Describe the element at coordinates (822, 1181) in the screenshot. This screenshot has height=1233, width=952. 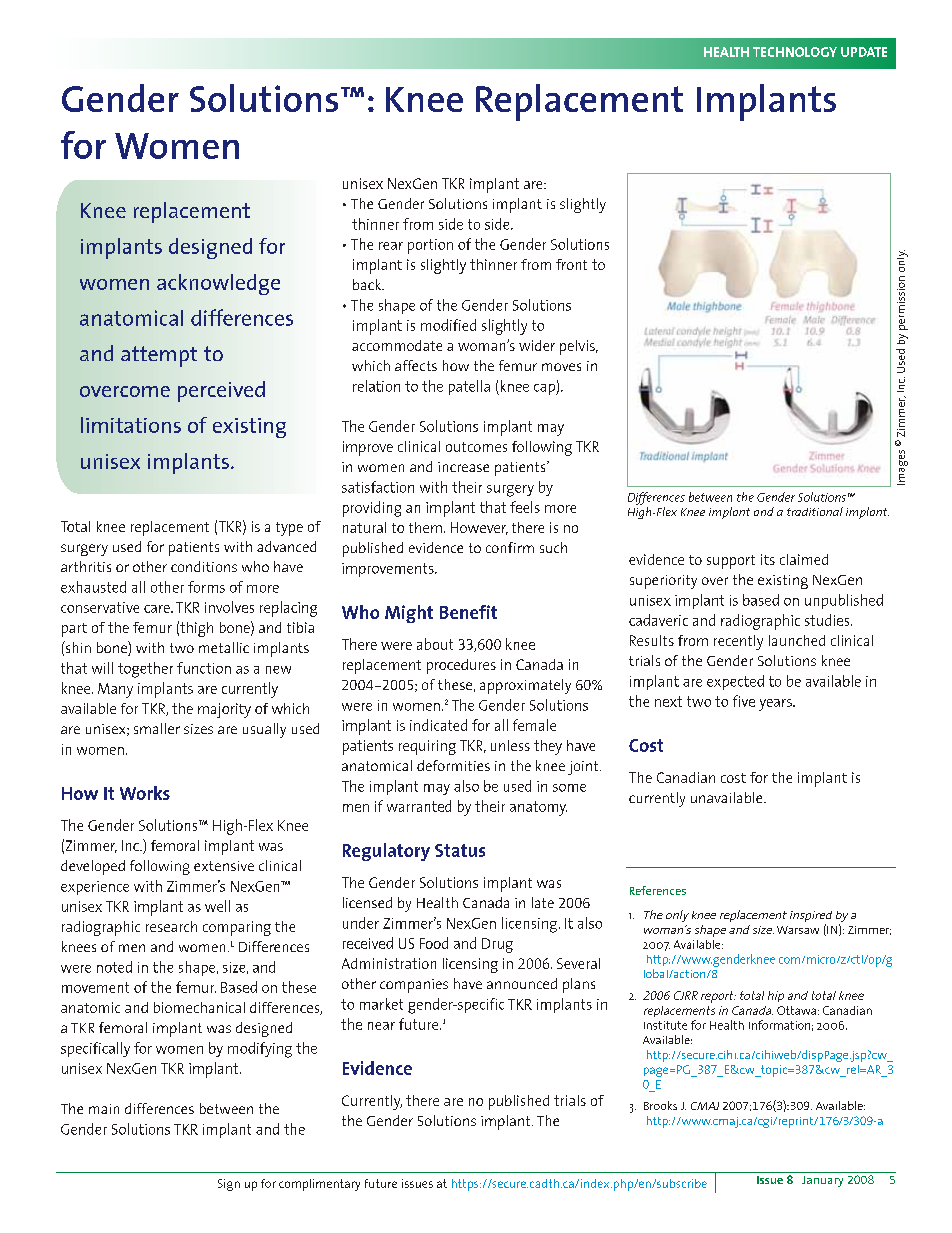
I see `January` at that location.
